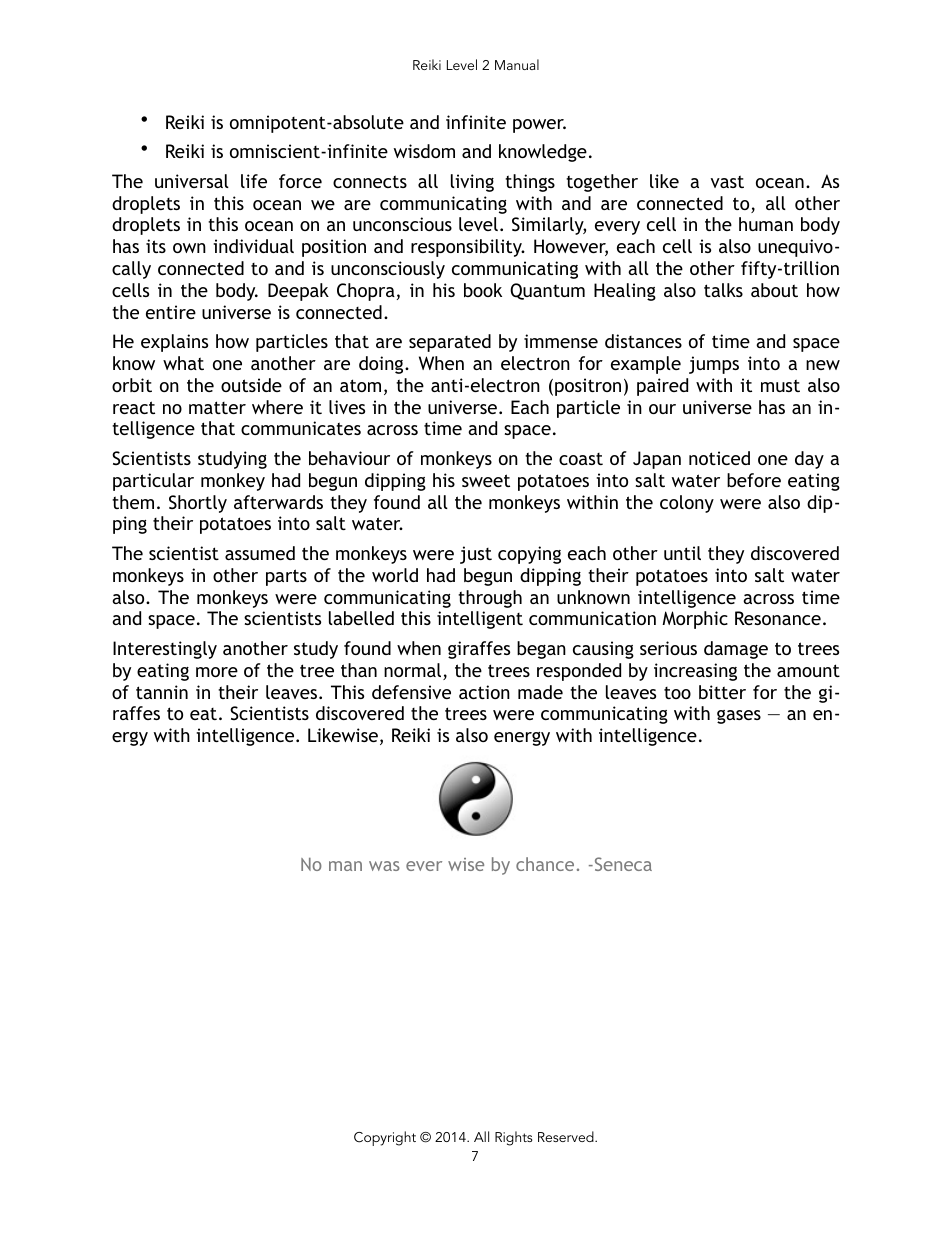 The width and height of the image is (952, 1233). Describe the element at coordinates (727, 181) in the image. I see `vast` at that location.
